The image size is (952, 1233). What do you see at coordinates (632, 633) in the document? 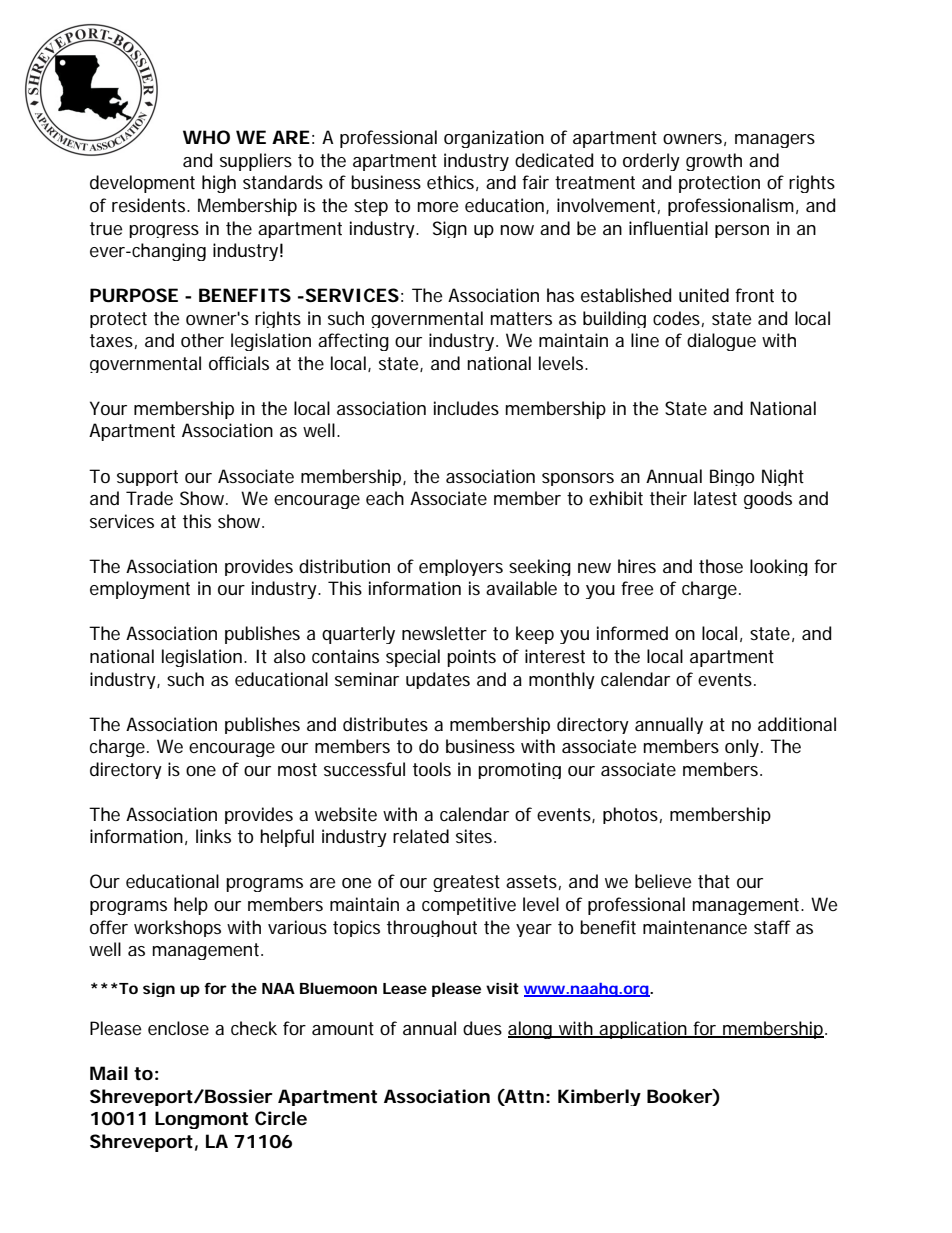
I see `informed` at bounding box center [632, 633].
